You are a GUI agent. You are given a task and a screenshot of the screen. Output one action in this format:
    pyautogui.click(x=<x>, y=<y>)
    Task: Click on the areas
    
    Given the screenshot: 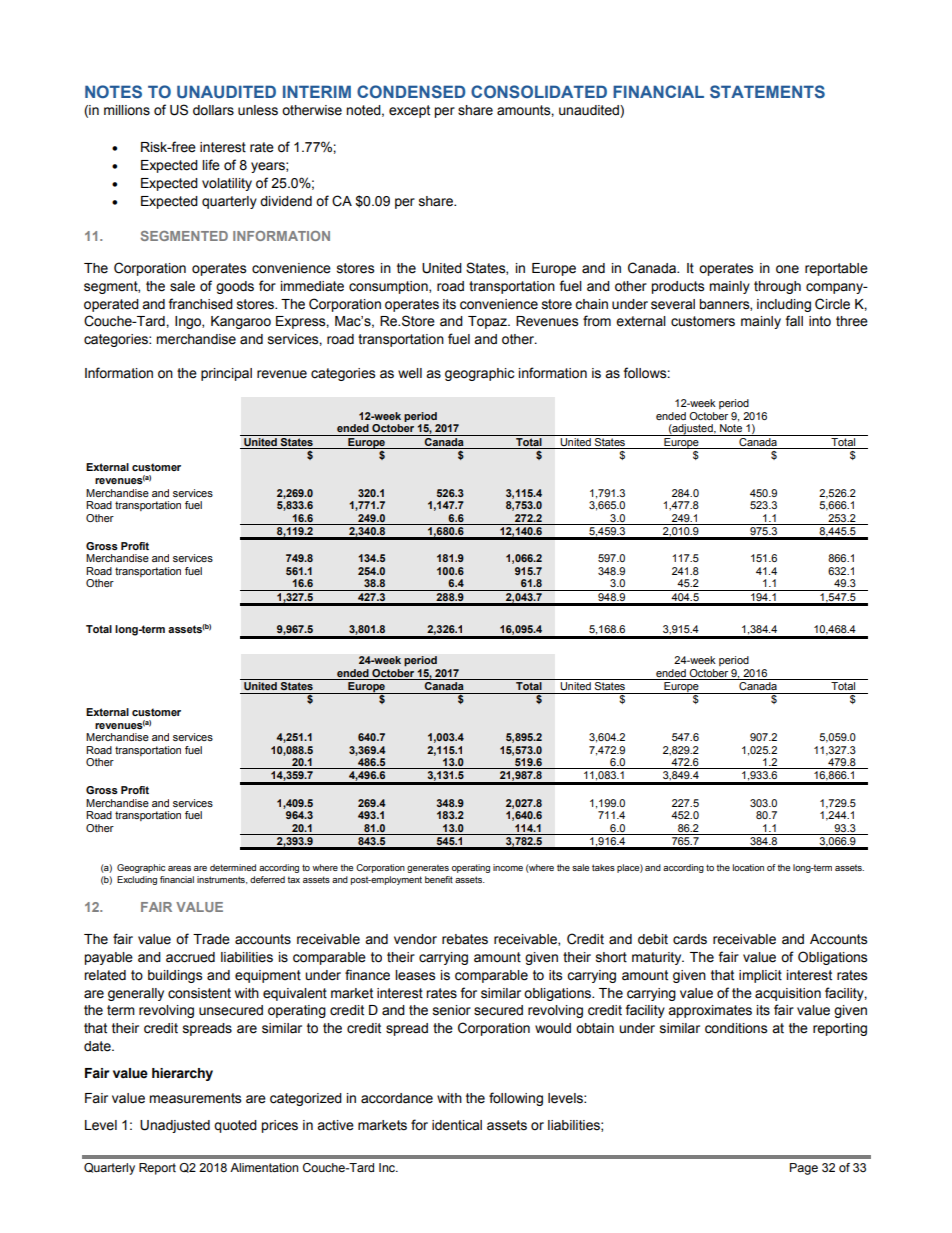 What is the action you would take?
    pyautogui.click(x=179, y=868)
